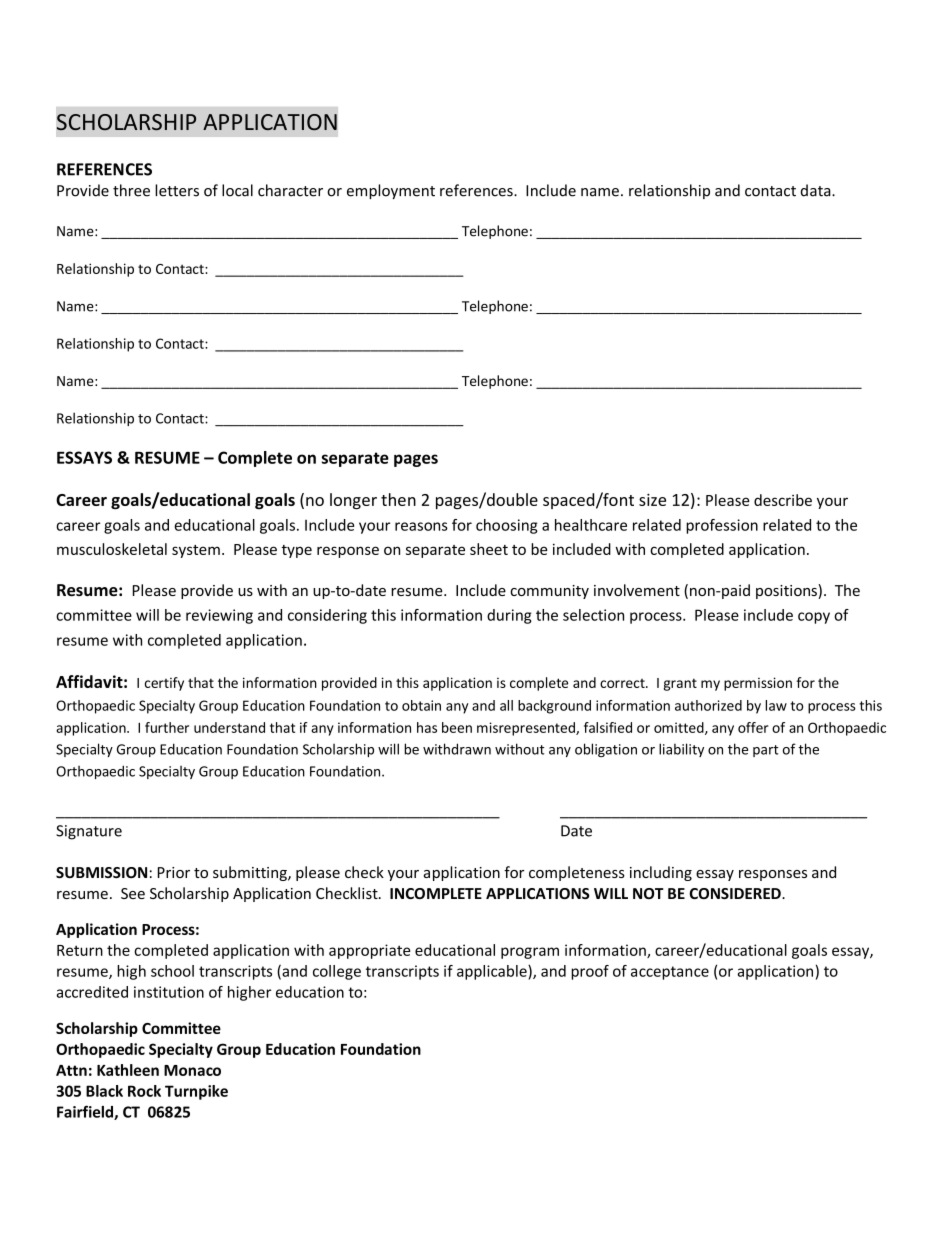  Describe the element at coordinates (509, 616) in the document. I see `during` at that location.
